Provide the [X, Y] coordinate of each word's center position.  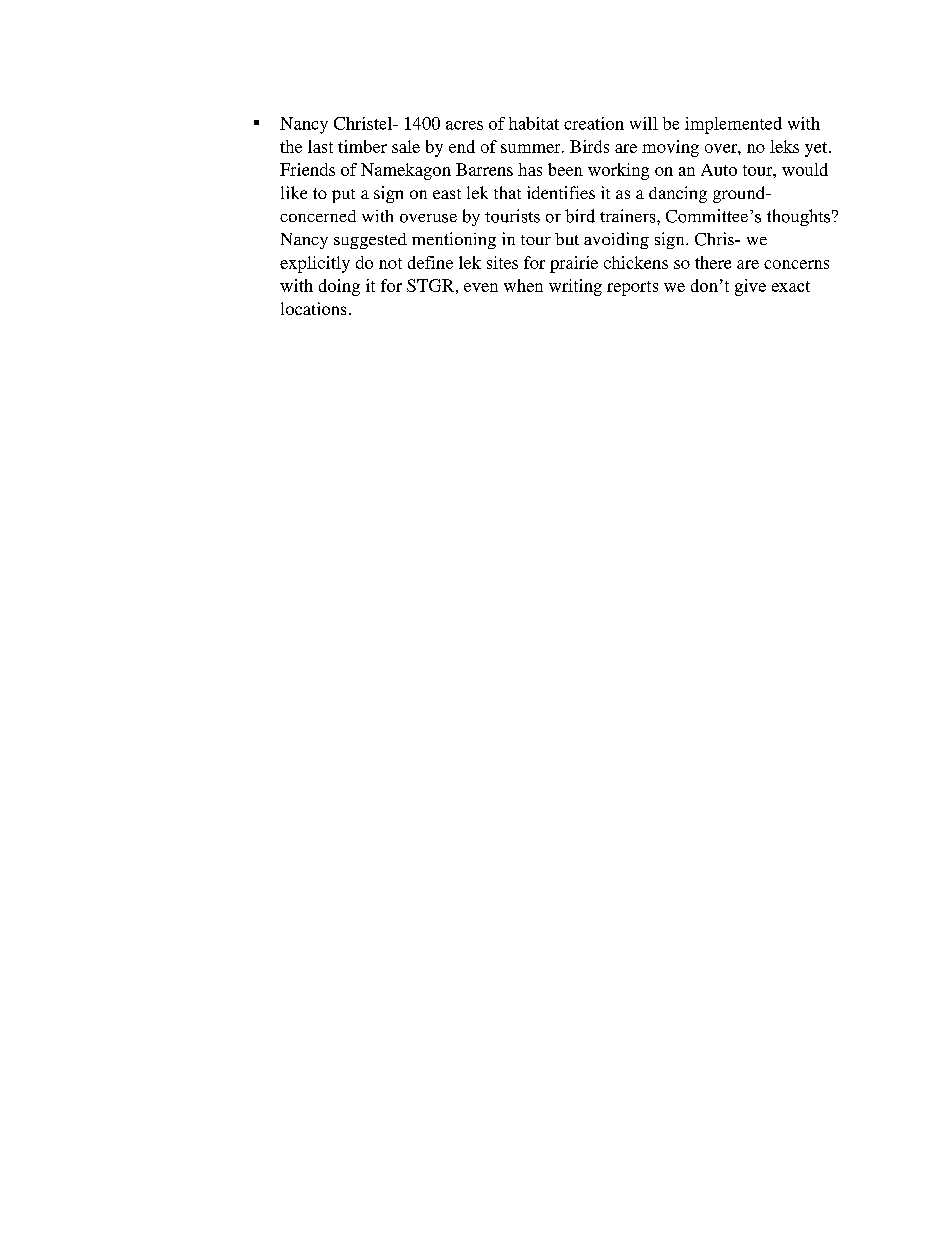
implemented [733, 125]
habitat [534, 123]
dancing [678, 194]
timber [362, 146]
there [713, 262]
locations [313, 308]
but [567, 239]
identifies [561, 192]
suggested [370, 241]
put [343, 196]
